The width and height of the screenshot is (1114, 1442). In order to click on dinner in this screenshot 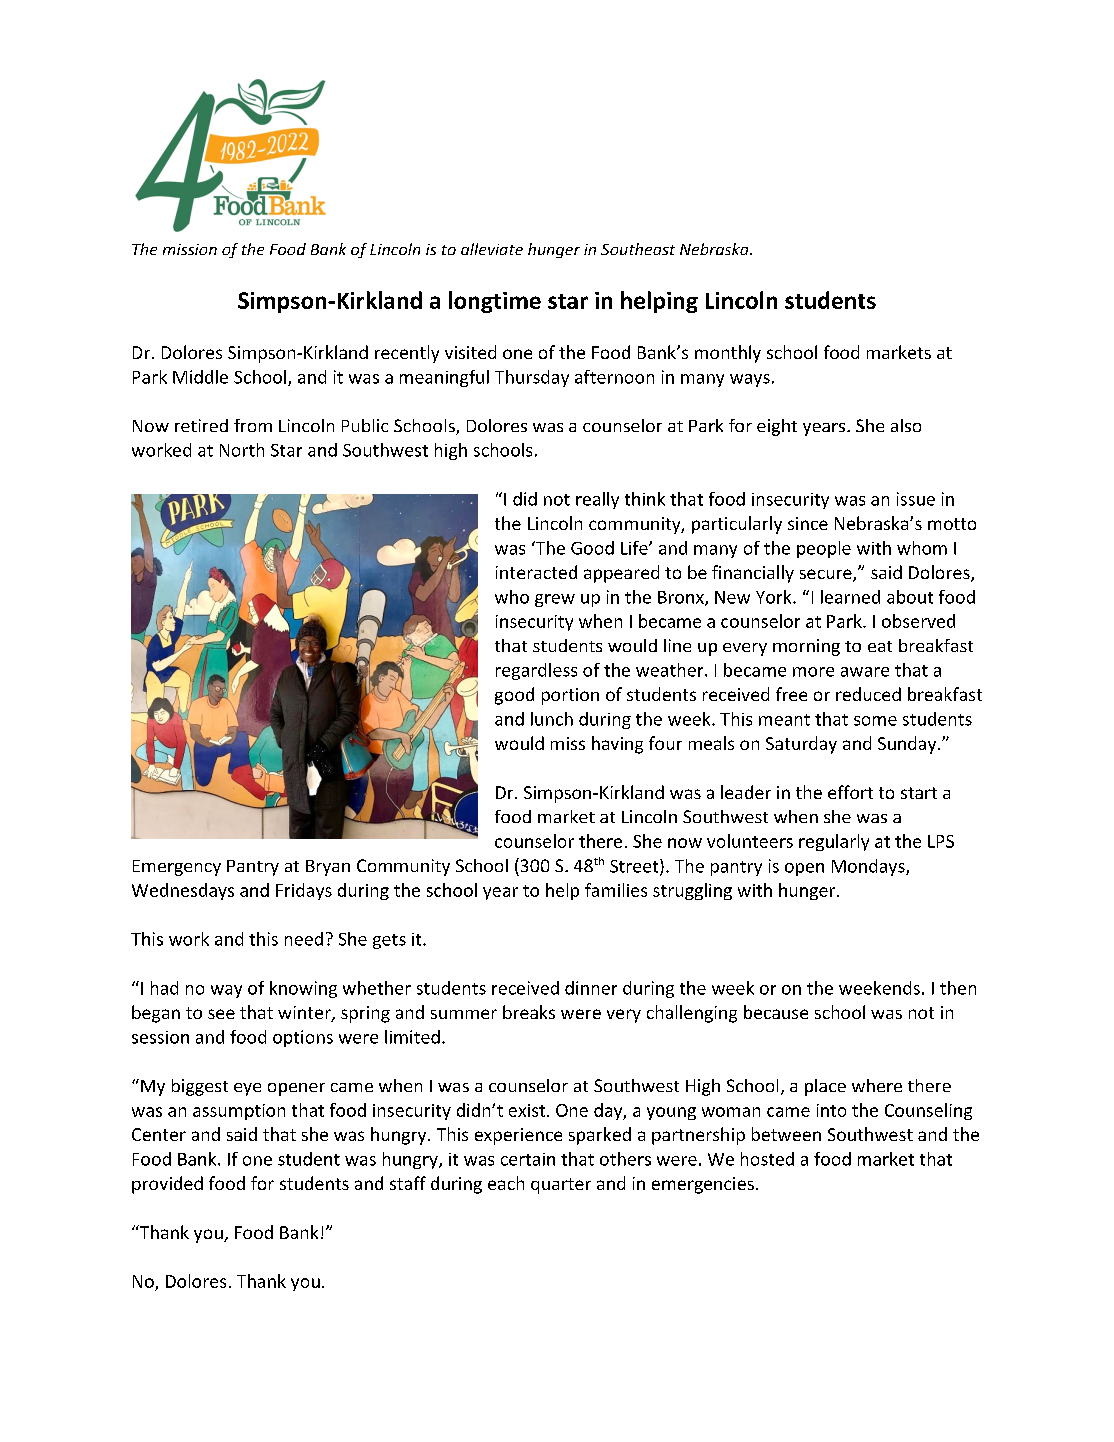, I will do `click(591, 988)`.
